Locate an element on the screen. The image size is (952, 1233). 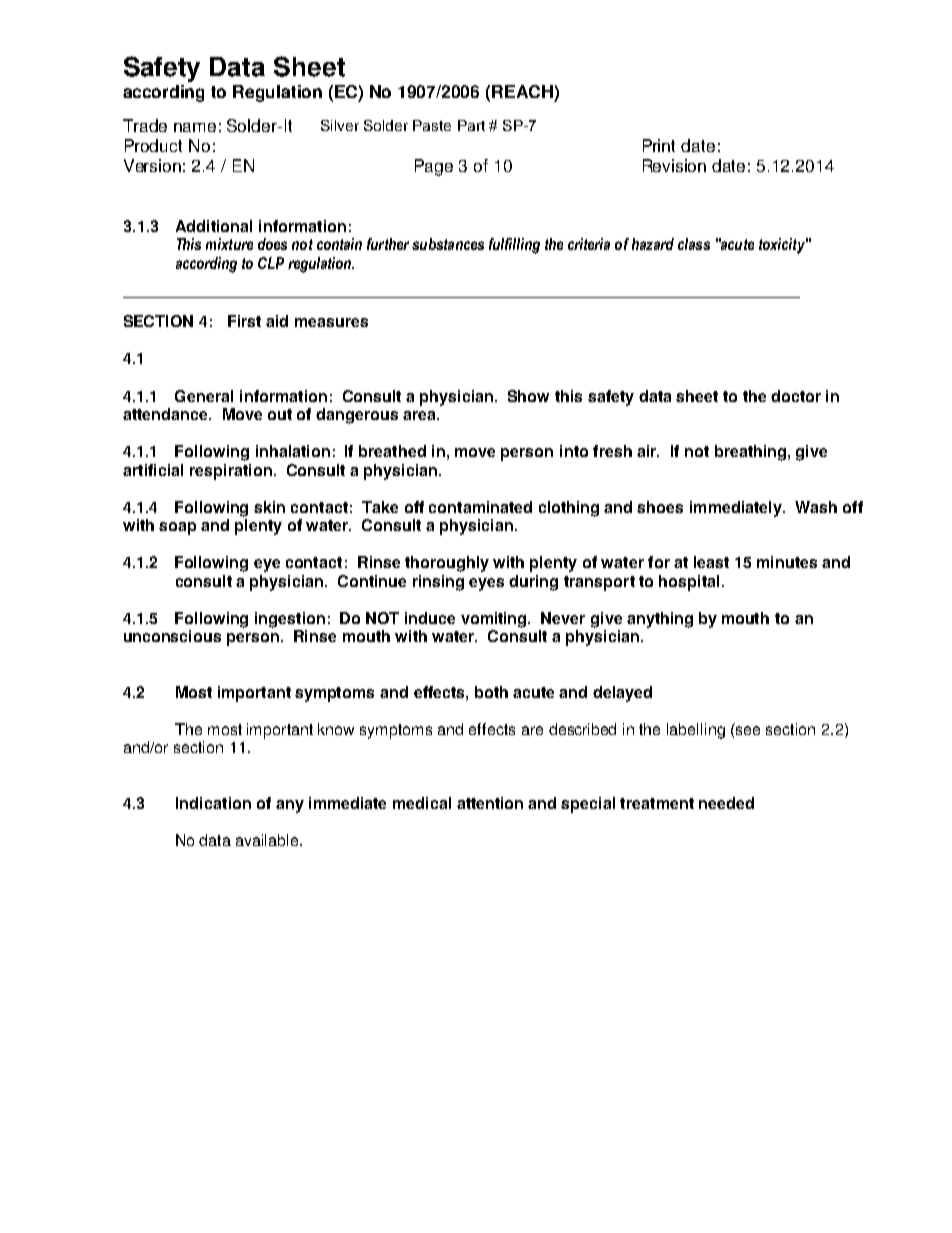
needed is located at coordinates (726, 803).
